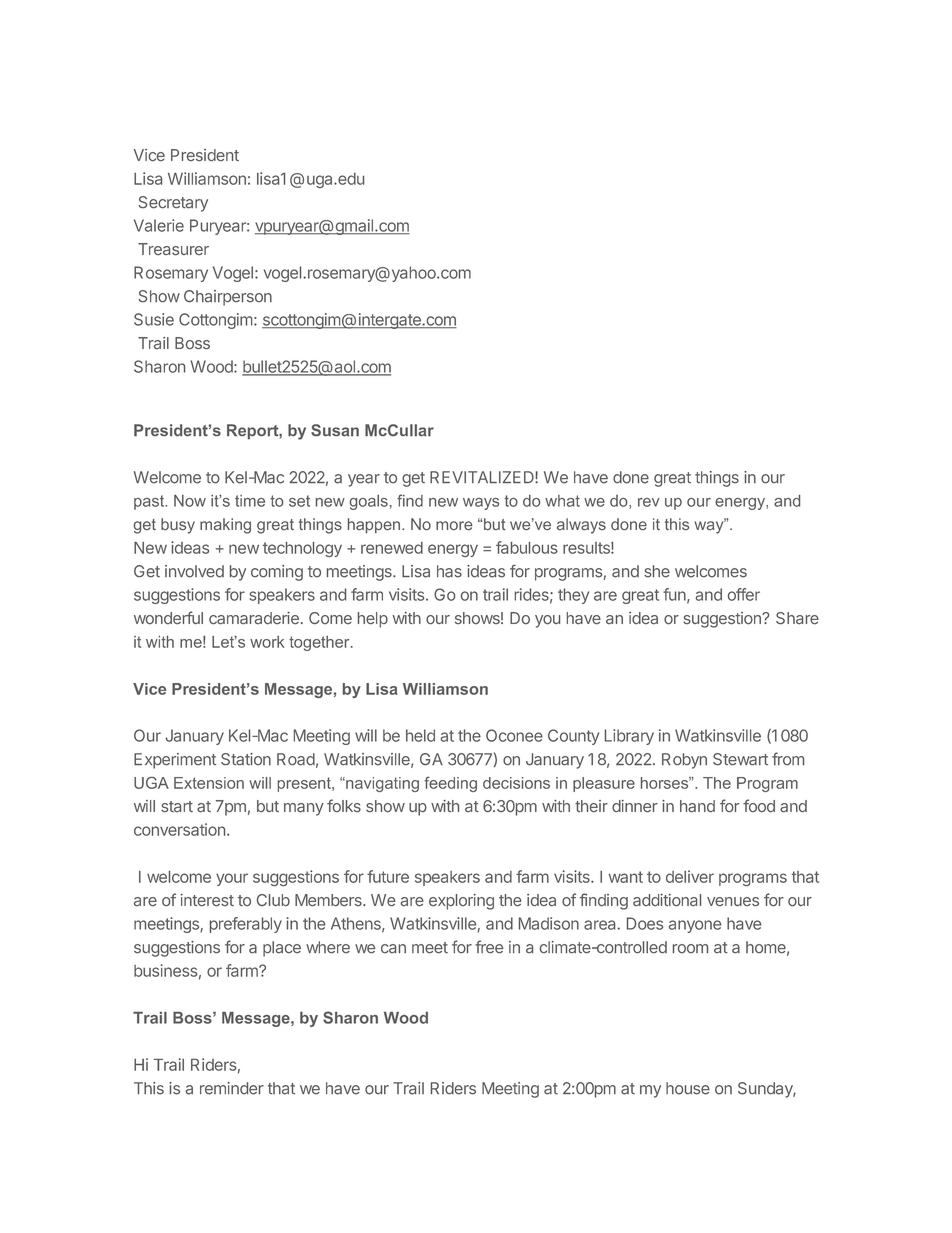  What do you see at coordinates (373, 620) in the document?
I see `help` at bounding box center [373, 620].
